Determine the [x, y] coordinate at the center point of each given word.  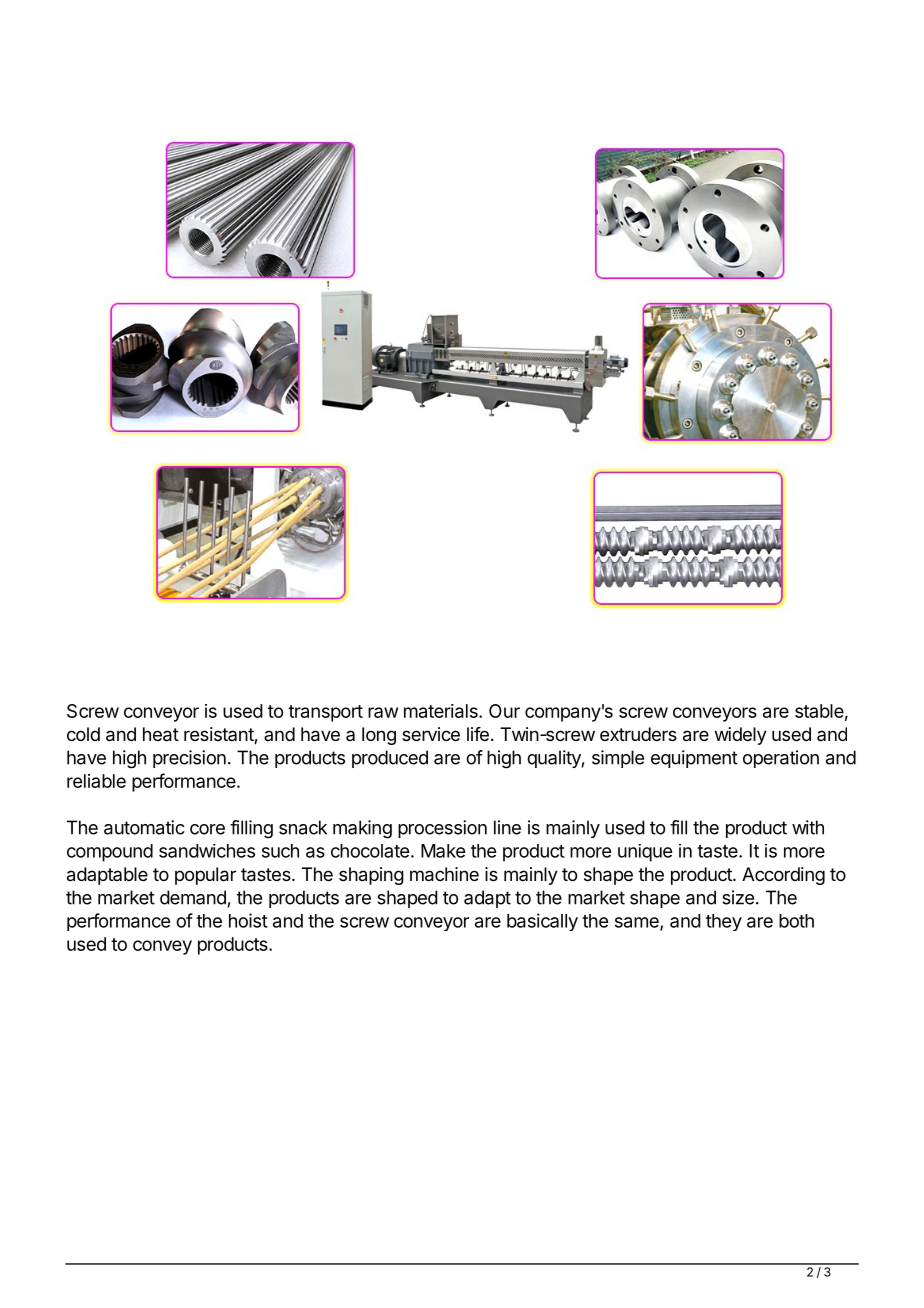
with [808, 827]
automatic [144, 827]
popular [205, 876]
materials [442, 711]
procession [442, 829]
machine [444, 874]
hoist [248, 920]
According [783, 876]
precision [189, 759]
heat [161, 734]
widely [741, 736]
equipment [694, 759]
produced [390, 759]
